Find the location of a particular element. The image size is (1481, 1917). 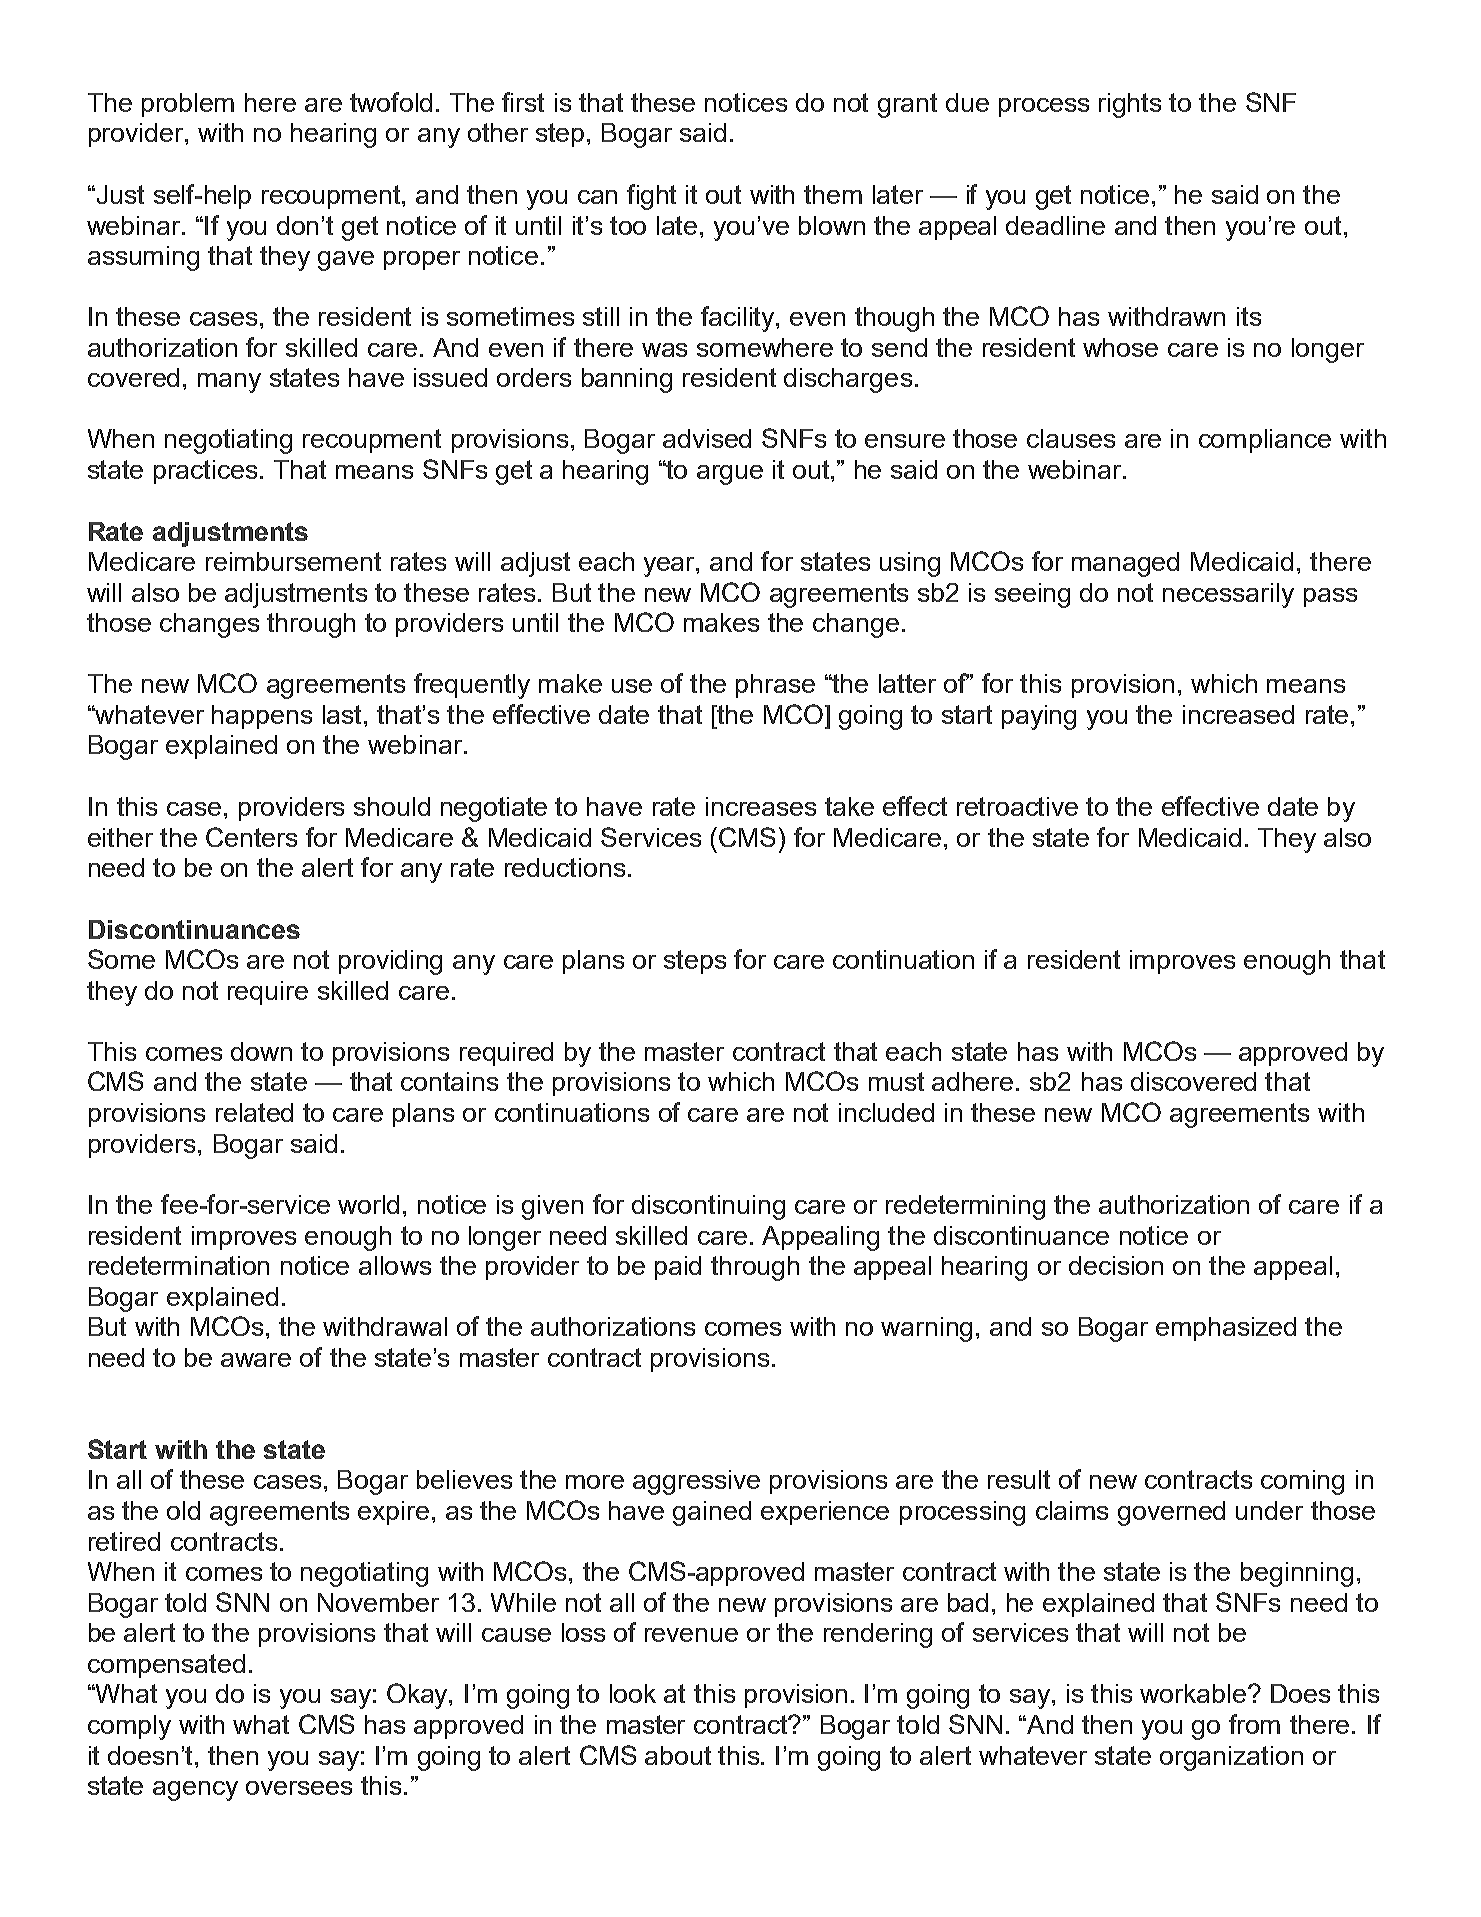

problem is located at coordinates (188, 105).
